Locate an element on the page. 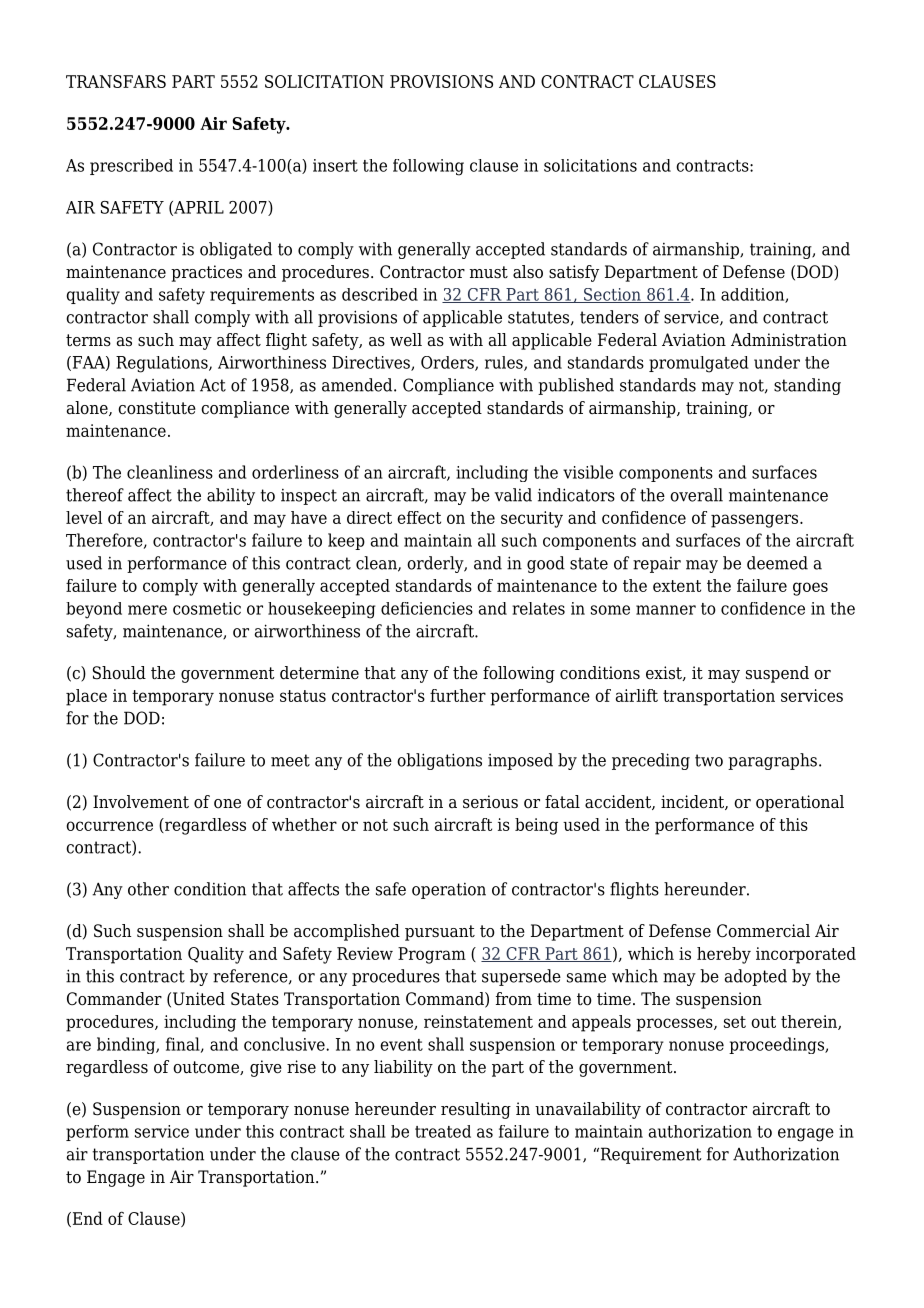 Image resolution: width=924 pixels, height=1308 pixels. overall is located at coordinates (696, 495).
